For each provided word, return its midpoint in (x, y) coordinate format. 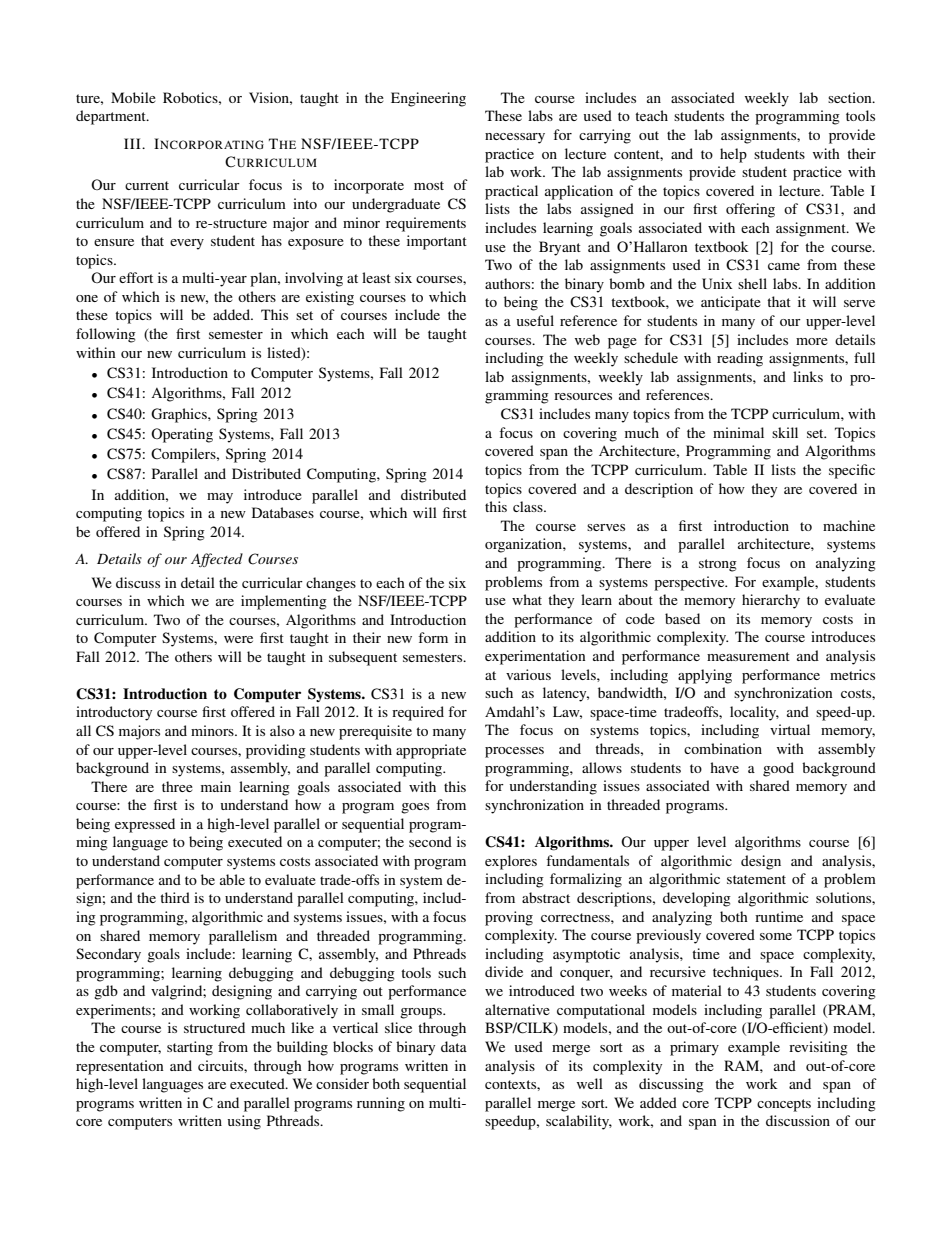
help (733, 155)
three (177, 786)
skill (785, 432)
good (778, 769)
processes (514, 752)
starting (190, 1048)
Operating (182, 435)
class (529, 506)
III (133, 143)
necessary (515, 138)
